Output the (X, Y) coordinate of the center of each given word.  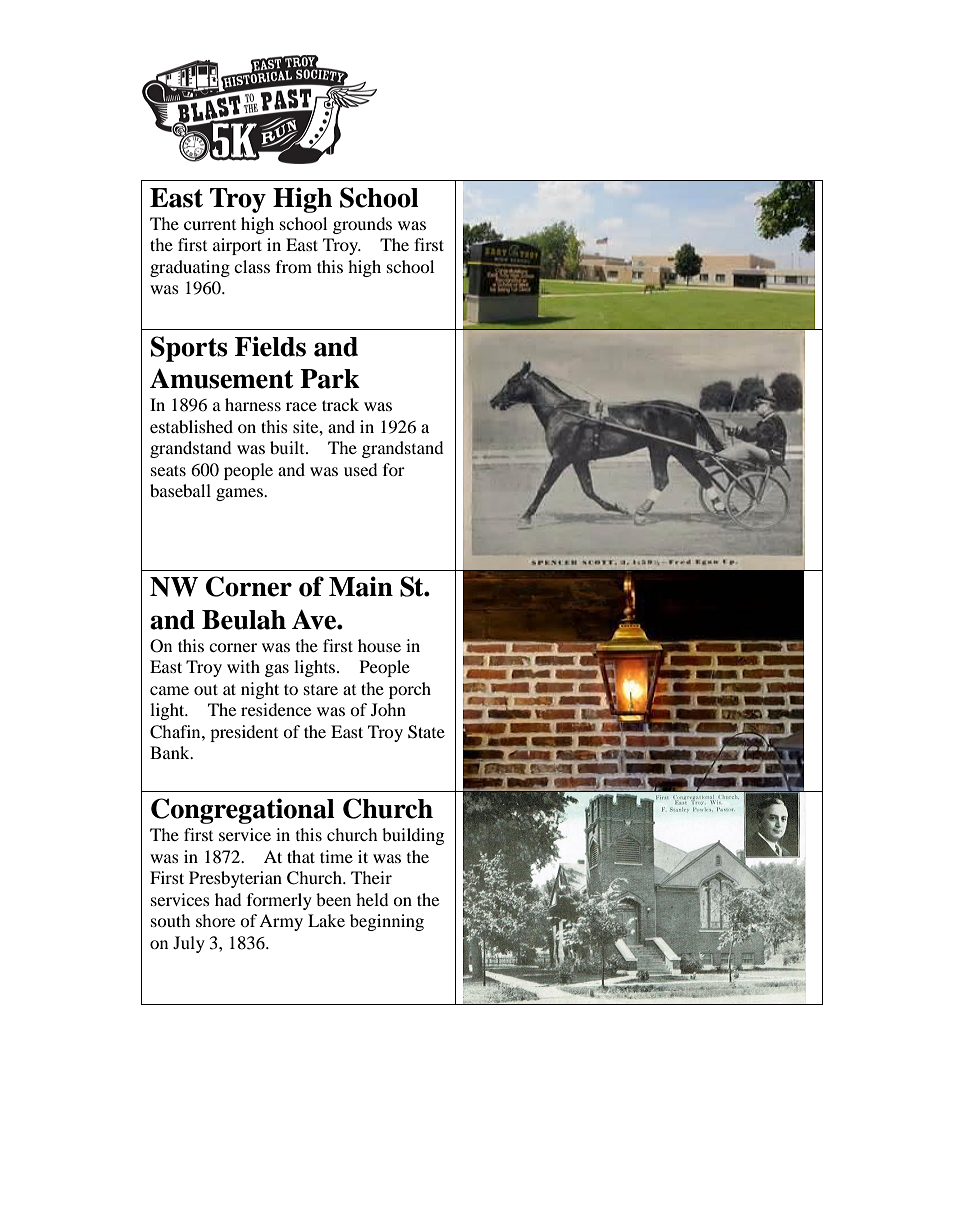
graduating (190, 268)
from (294, 266)
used (361, 469)
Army (281, 922)
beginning (387, 922)
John (388, 709)
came (169, 690)
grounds (362, 225)
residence (276, 709)
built (288, 447)
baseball (180, 490)
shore (215, 920)
